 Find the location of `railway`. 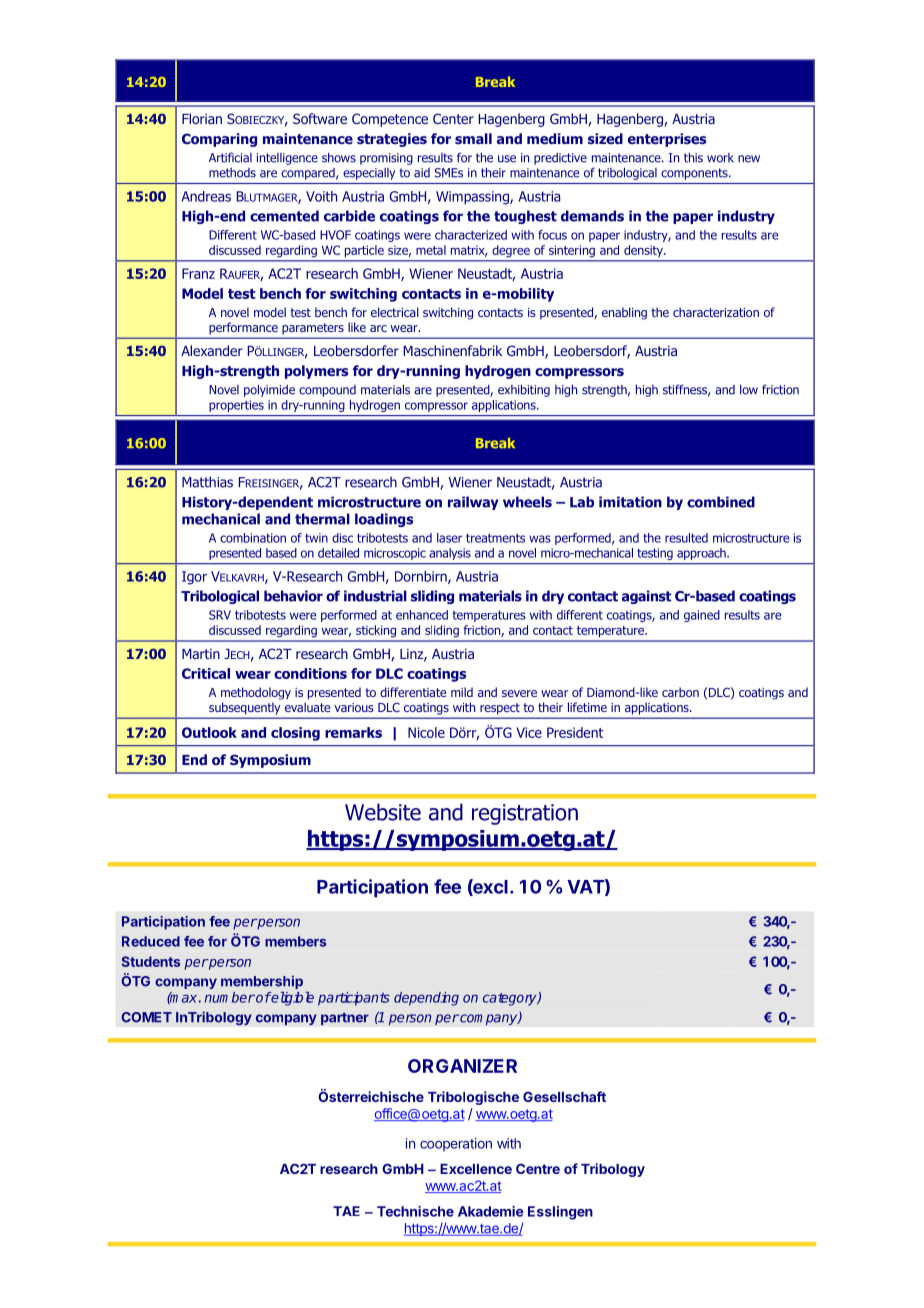

railway is located at coordinates (473, 503).
